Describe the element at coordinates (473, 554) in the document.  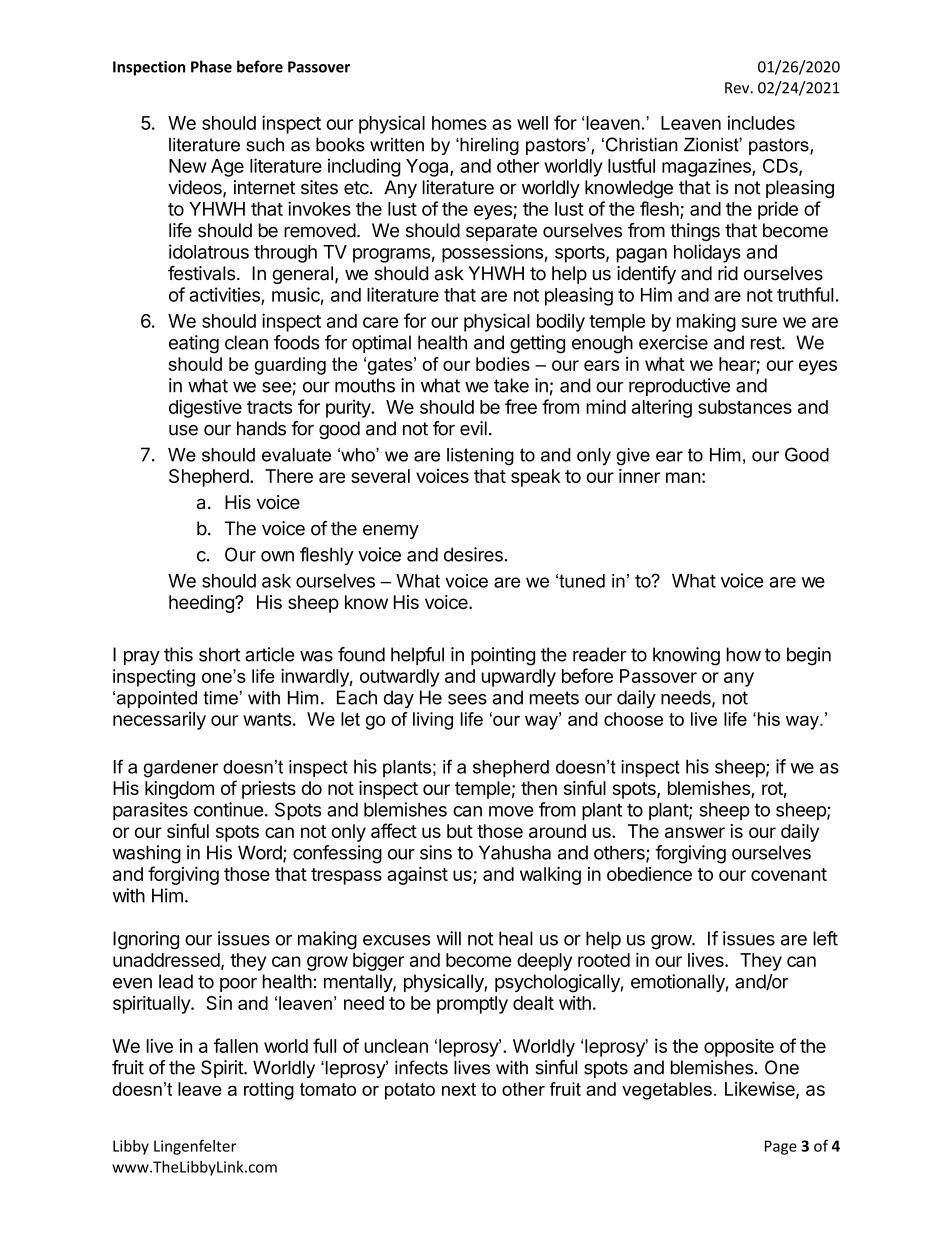
I see `desires` at that location.
